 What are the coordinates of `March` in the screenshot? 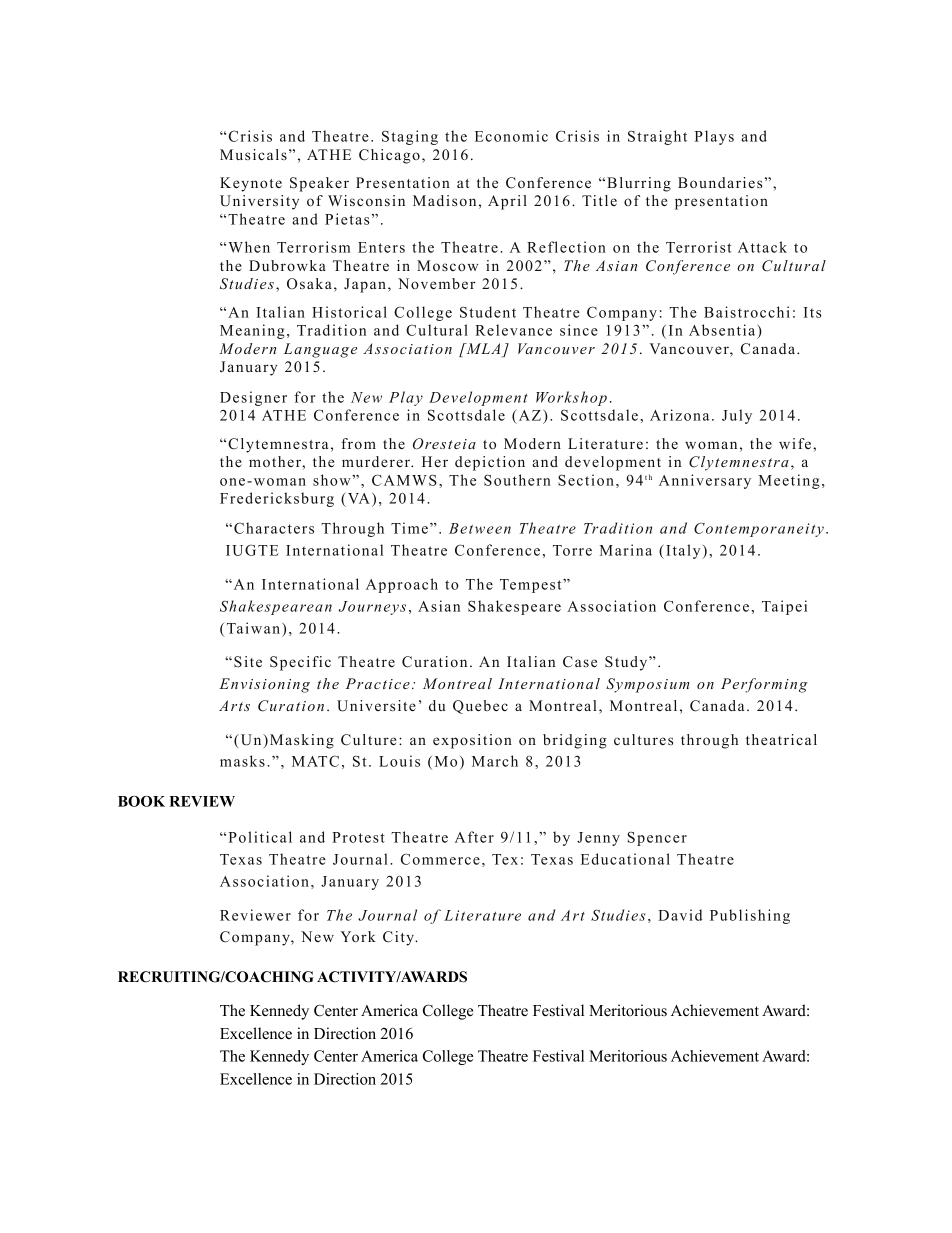 It's located at (495, 761).
